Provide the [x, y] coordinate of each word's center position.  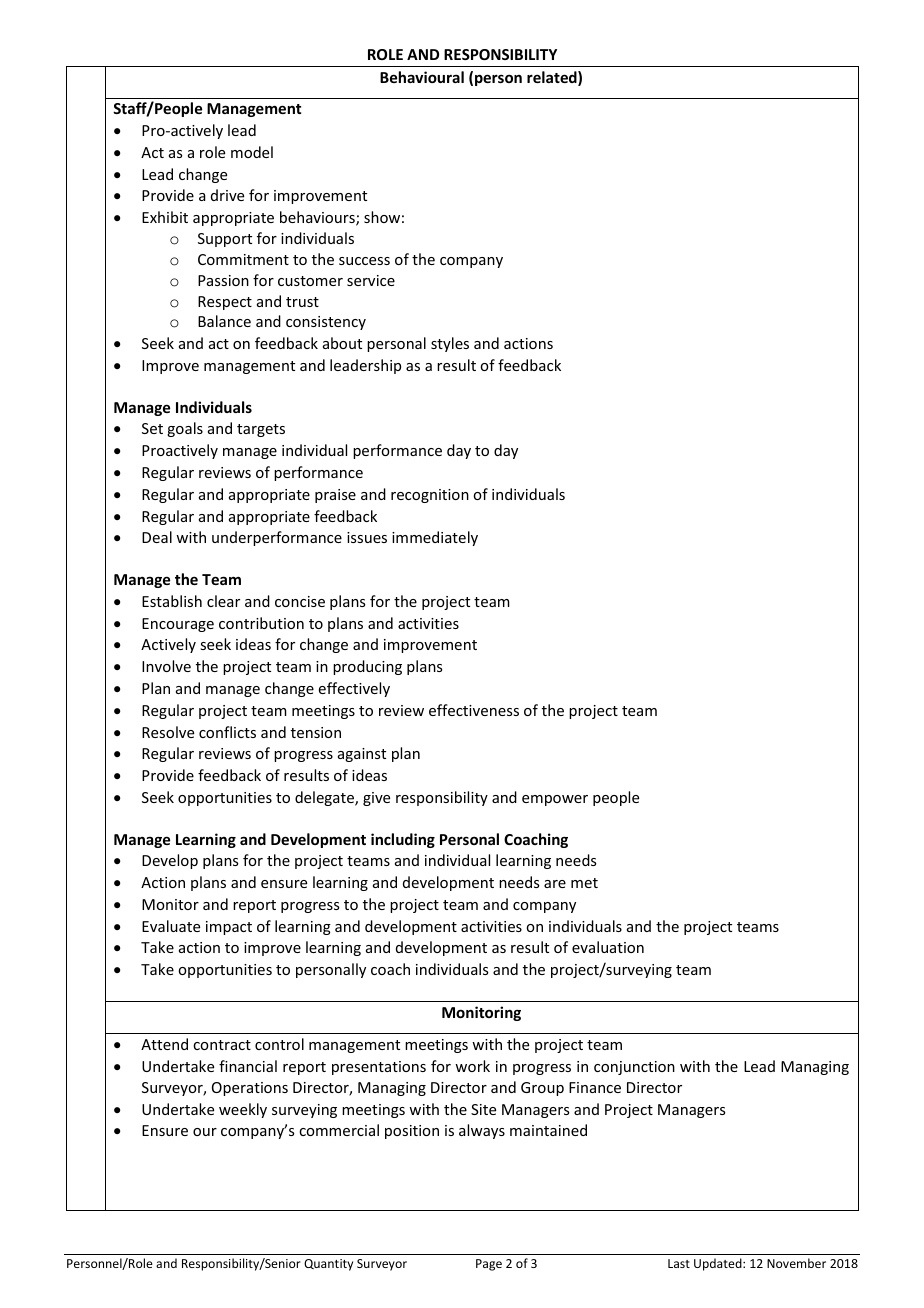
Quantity [328, 1265]
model [252, 152]
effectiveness [474, 710]
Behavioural [422, 77]
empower [555, 800]
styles [450, 344]
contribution [261, 623]
